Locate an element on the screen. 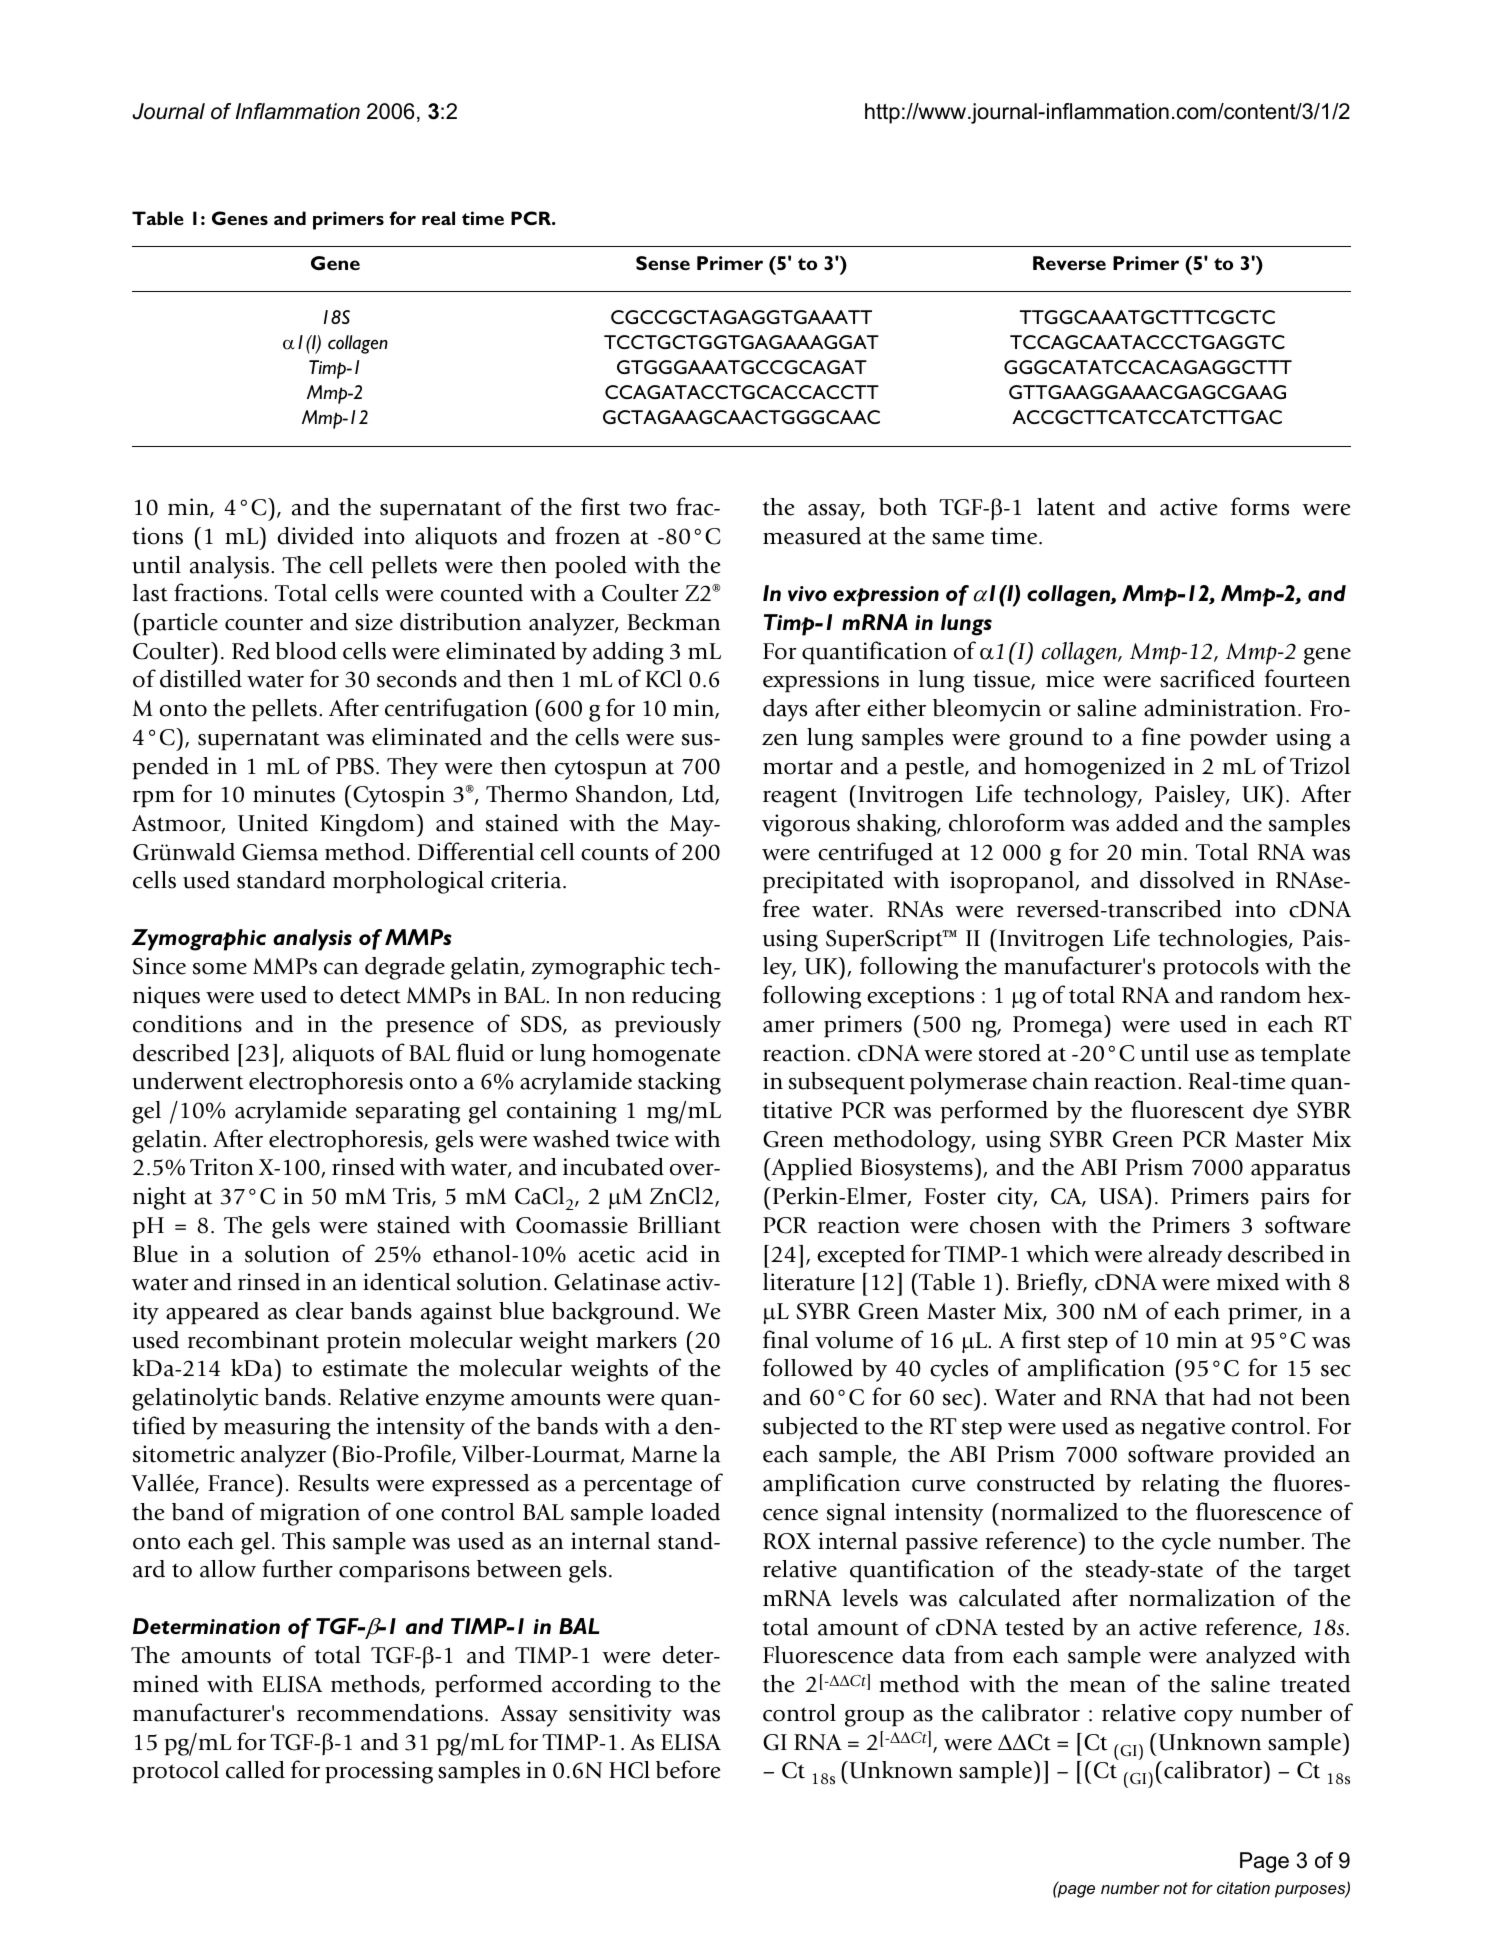 This screenshot has height=1935, width=1490. sacrificed is located at coordinates (1207, 678).
